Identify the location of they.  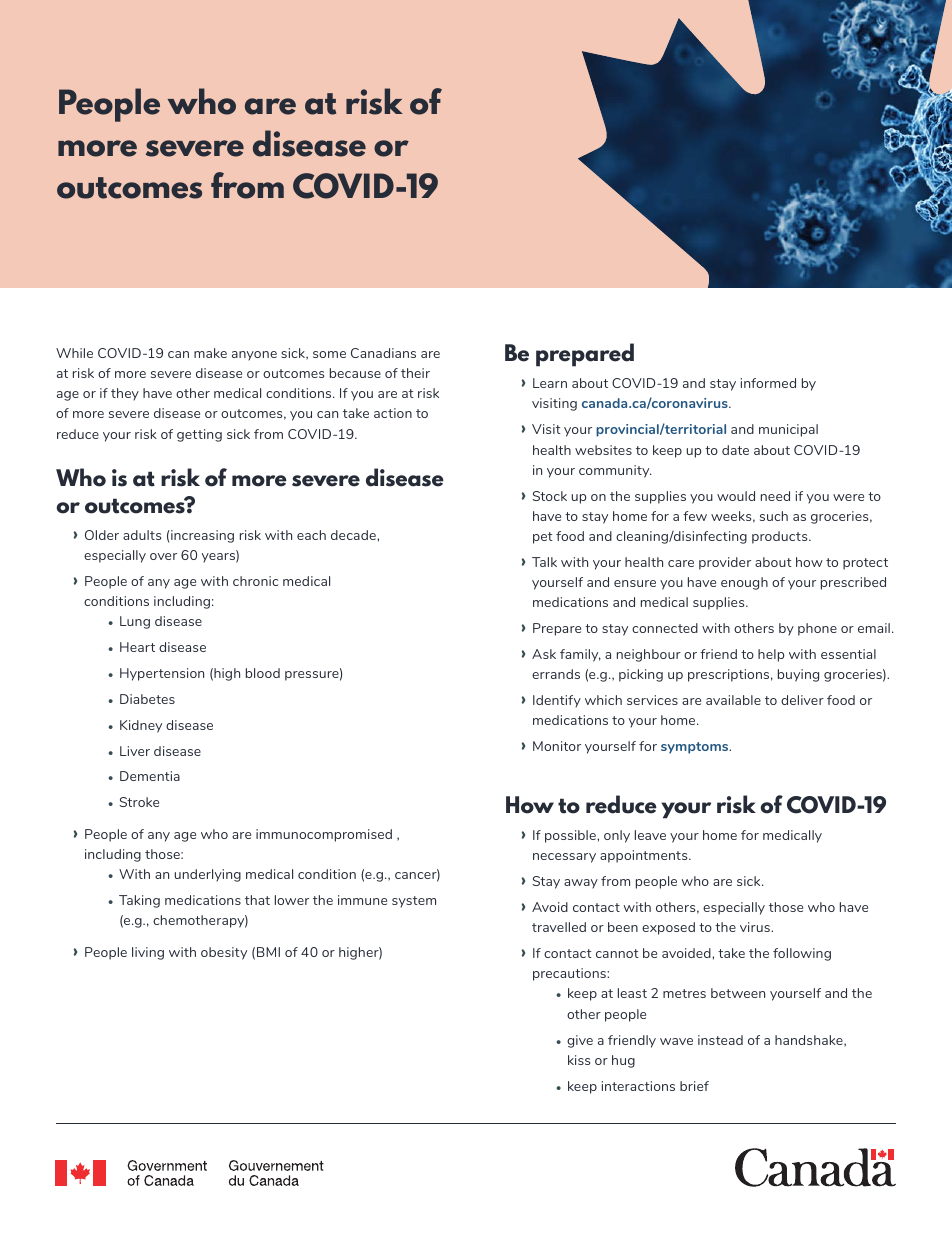
(125, 394).
